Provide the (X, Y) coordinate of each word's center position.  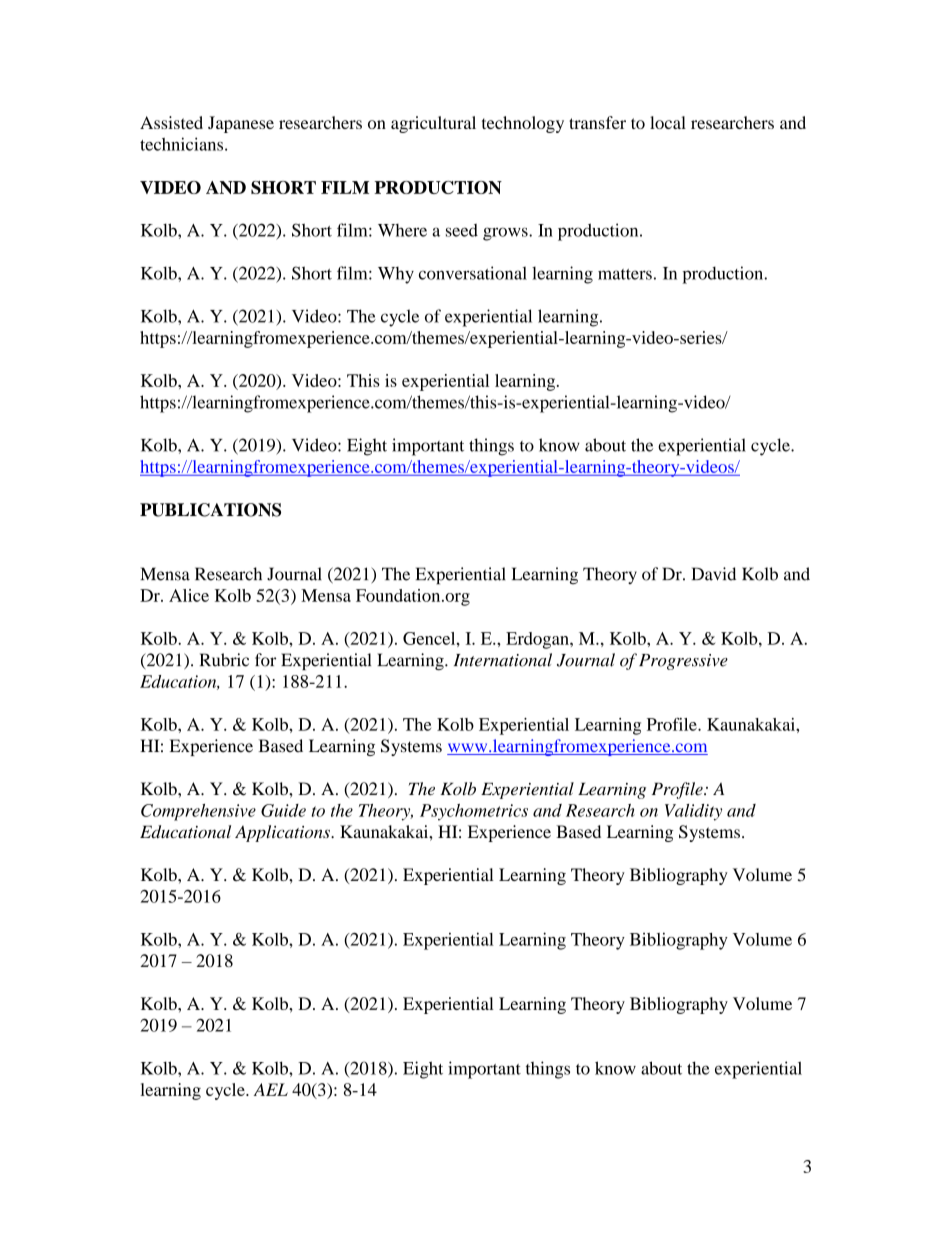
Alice (189, 595)
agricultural (433, 124)
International (503, 660)
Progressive (683, 662)
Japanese (241, 124)
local (668, 122)
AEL (271, 1089)
